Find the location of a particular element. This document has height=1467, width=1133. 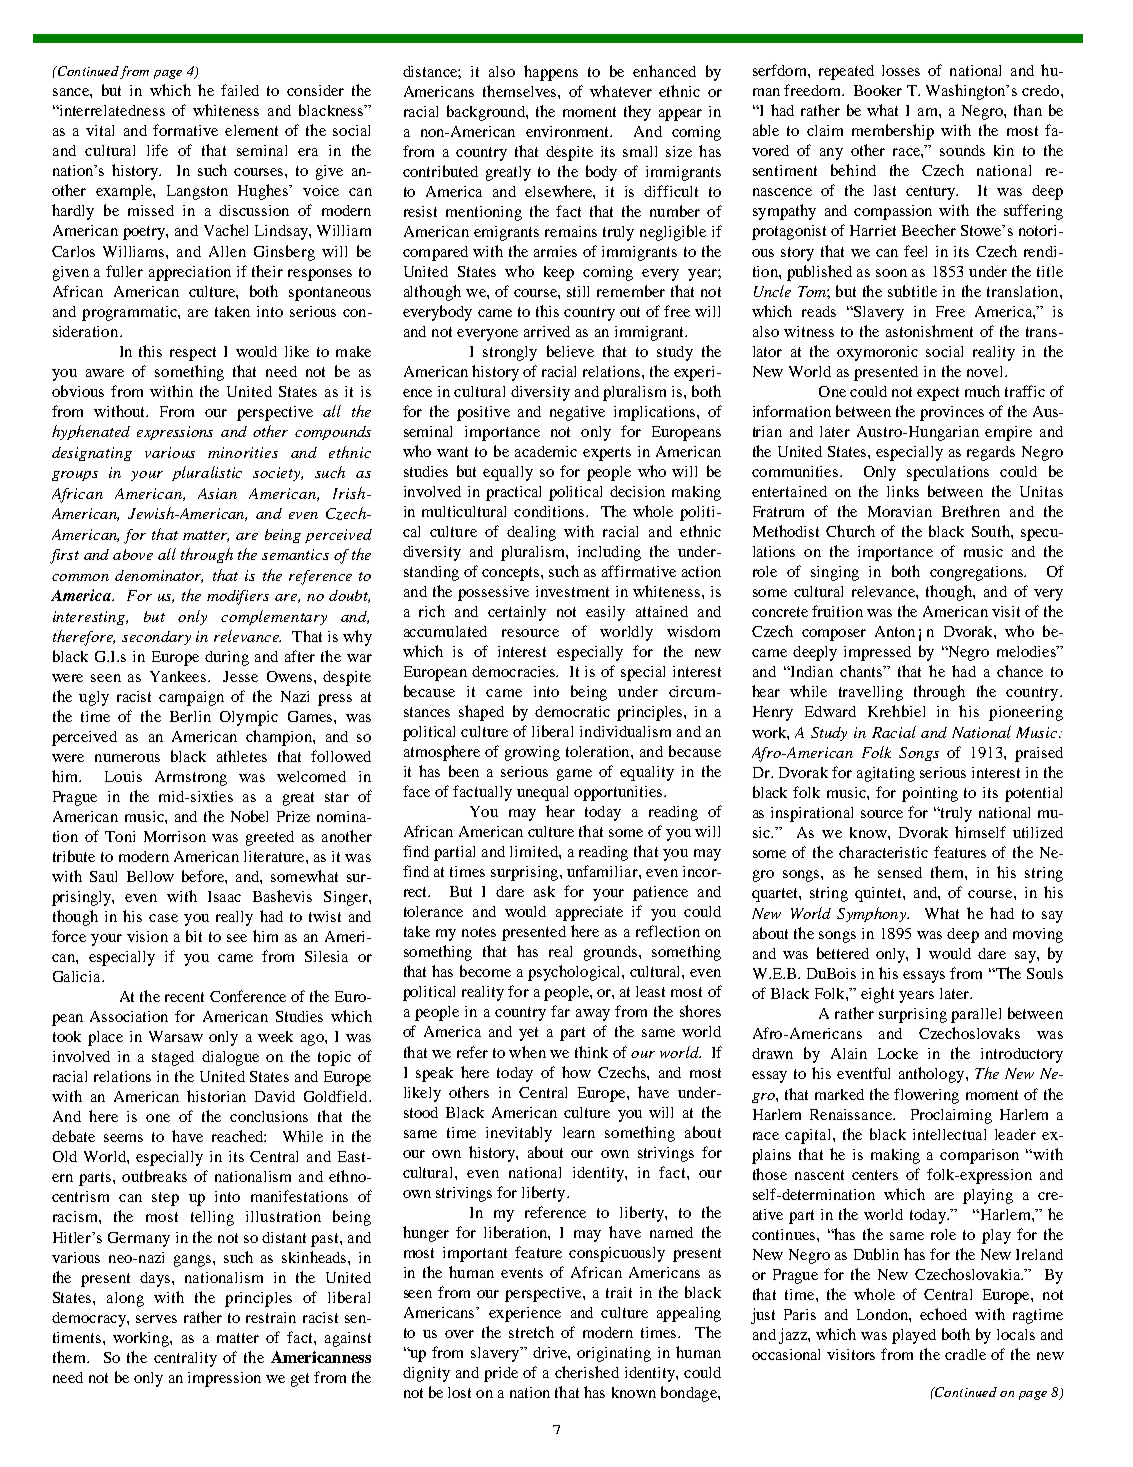

environment is located at coordinates (569, 131).
